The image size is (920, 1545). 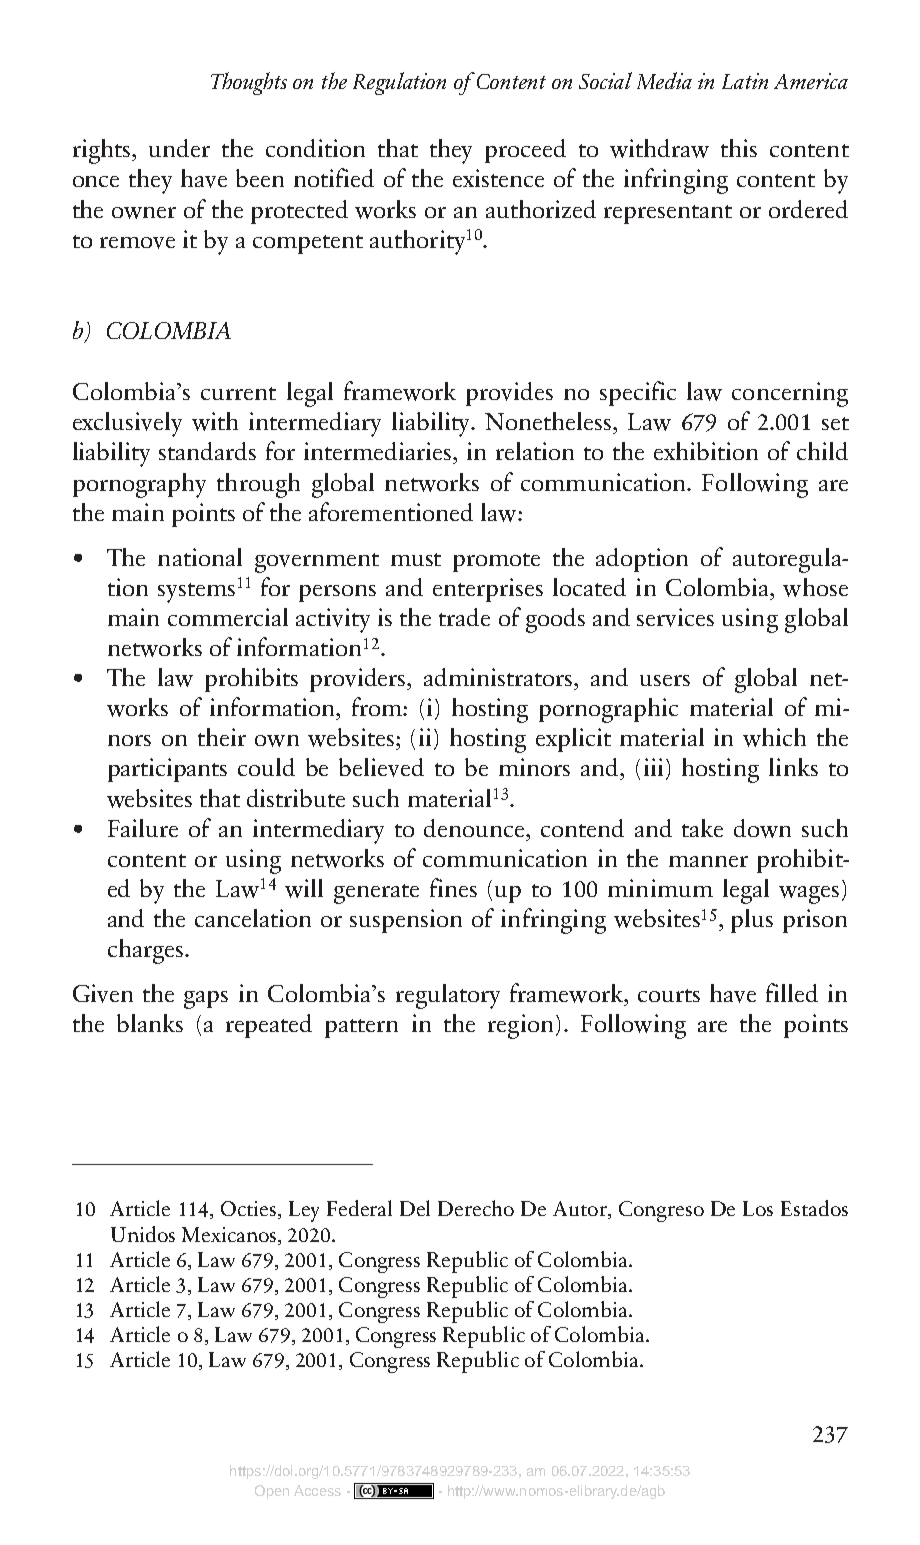 What do you see at coordinates (179, 148) in the document?
I see `under` at bounding box center [179, 148].
